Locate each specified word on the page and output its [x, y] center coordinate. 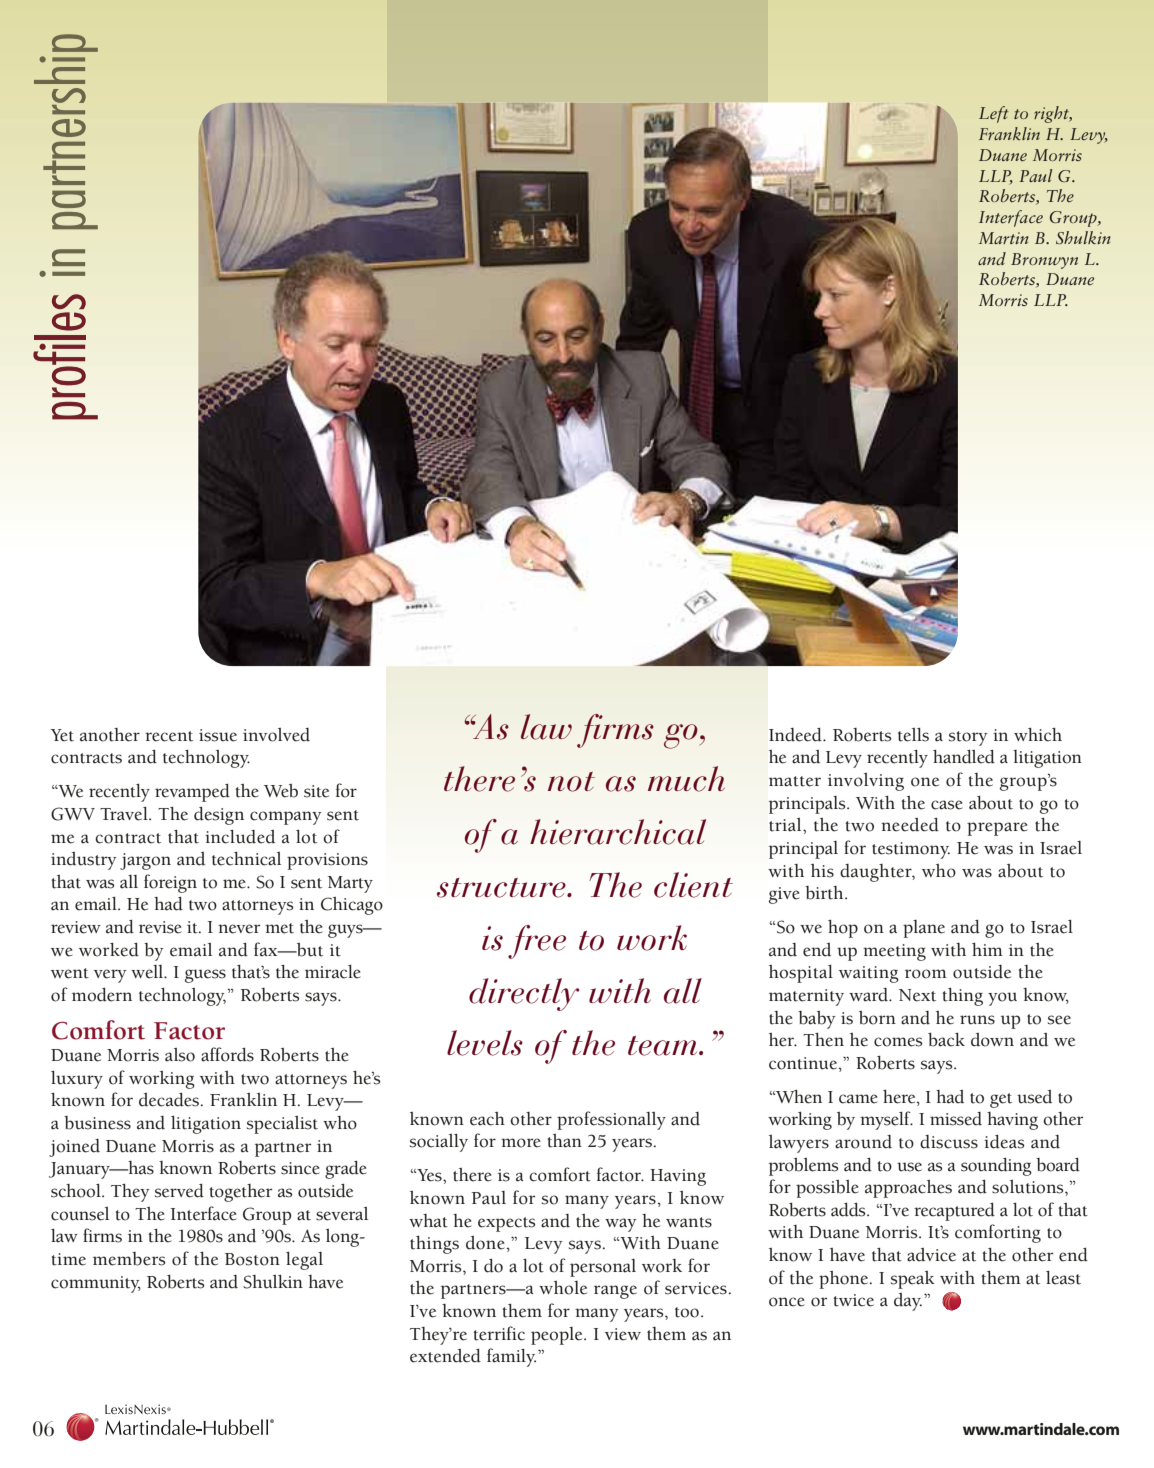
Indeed [796, 735]
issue [218, 735]
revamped [192, 793]
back [946, 1040]
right [1053, 114]
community [96, 1284]
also [180, 1055]
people [558, 1336]
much [686, 779]
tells [913, 735]
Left [994, 114]
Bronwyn [1044, 261]
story [968, 738]
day [908, 1302]
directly [524, 994]
